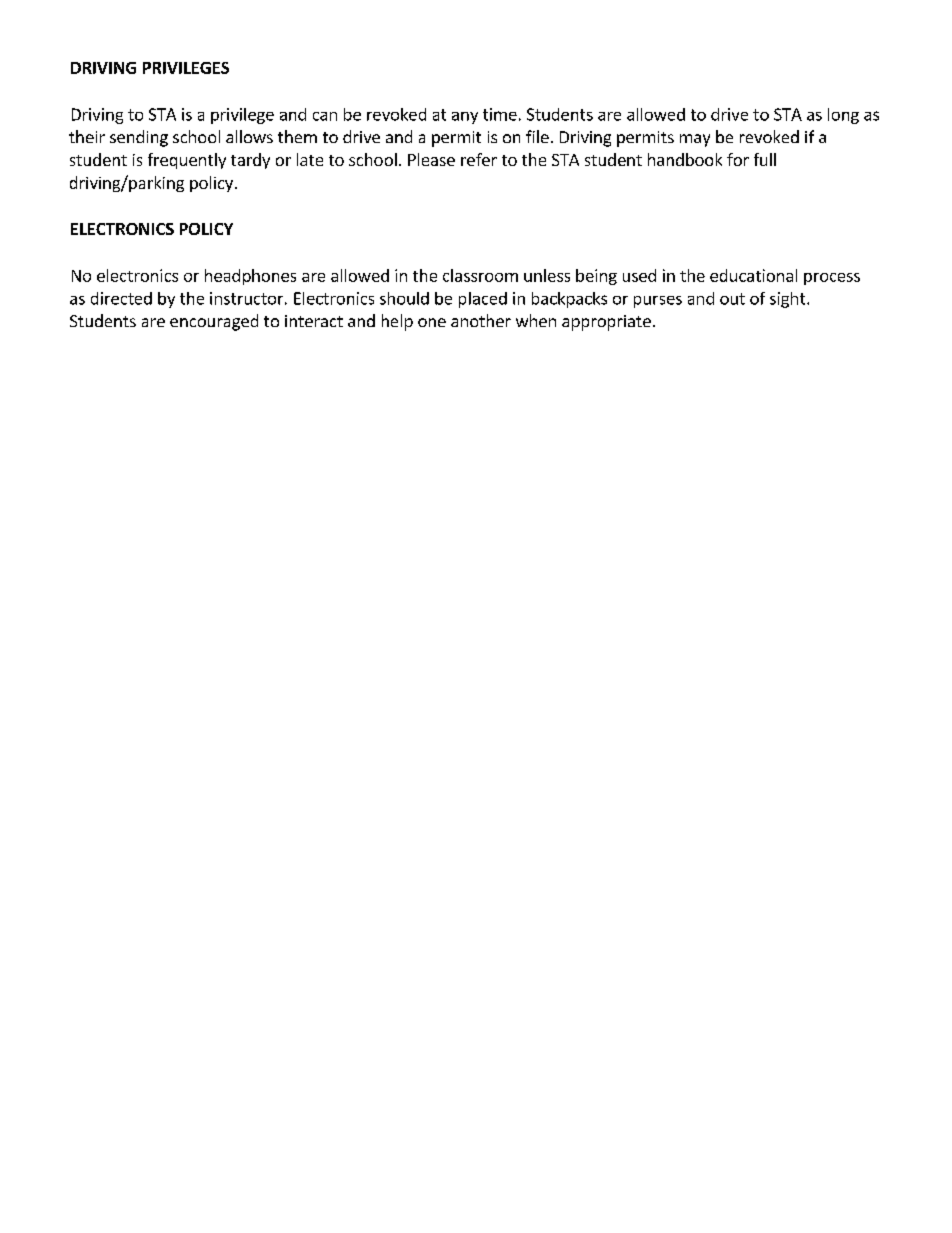 This page has height=1233, width=952. What do you see at coordinates (843, 116) in the page?
I see `long` at bounding box center [843, 116].
